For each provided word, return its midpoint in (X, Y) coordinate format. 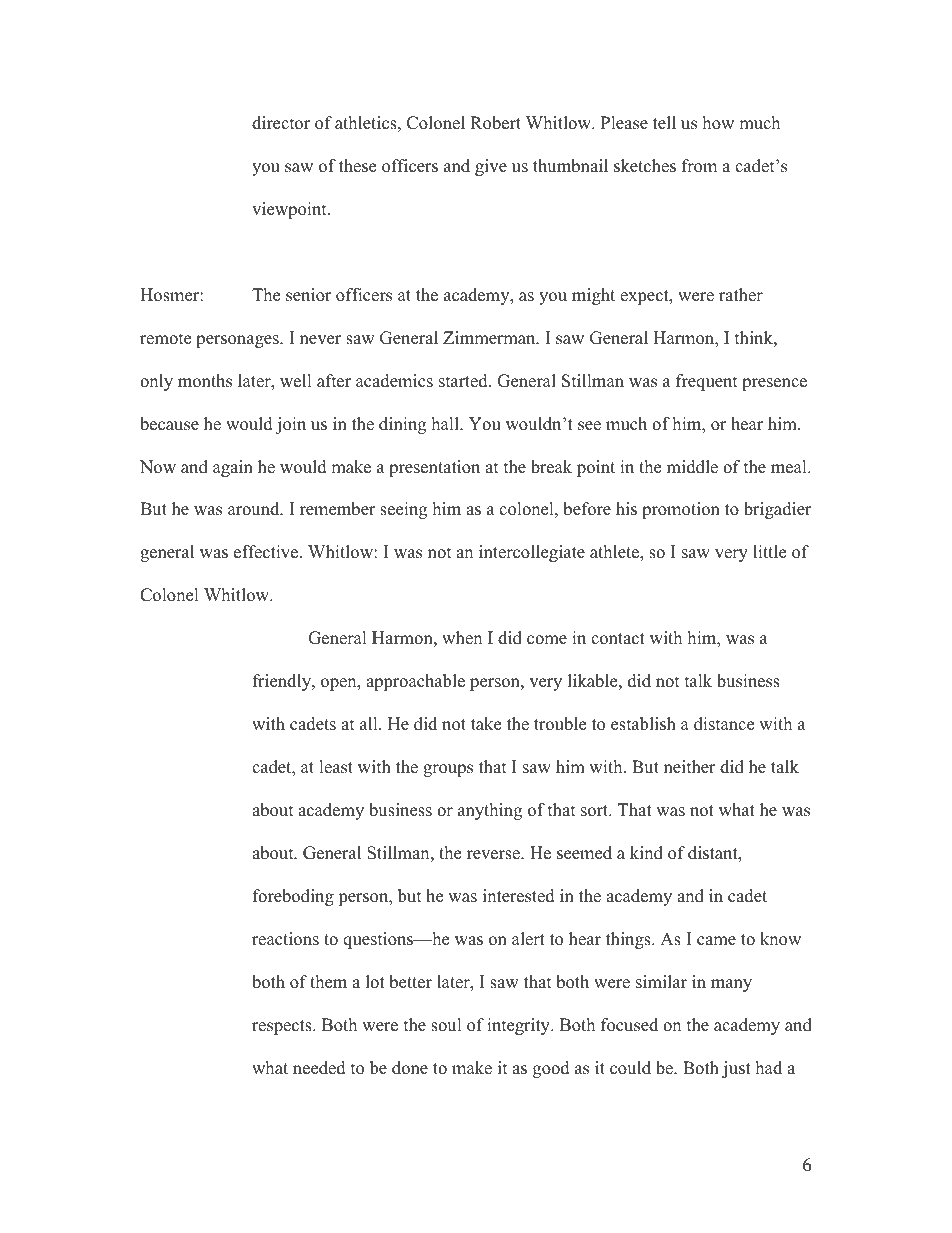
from (699, 166)
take (486, 724)
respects (283, 1027)
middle (692, 467)
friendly (283, 682)
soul (446, 1025)
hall (446, 423)
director (281, 123)
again (233, 468)
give (491, 167)
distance (724, 724)
